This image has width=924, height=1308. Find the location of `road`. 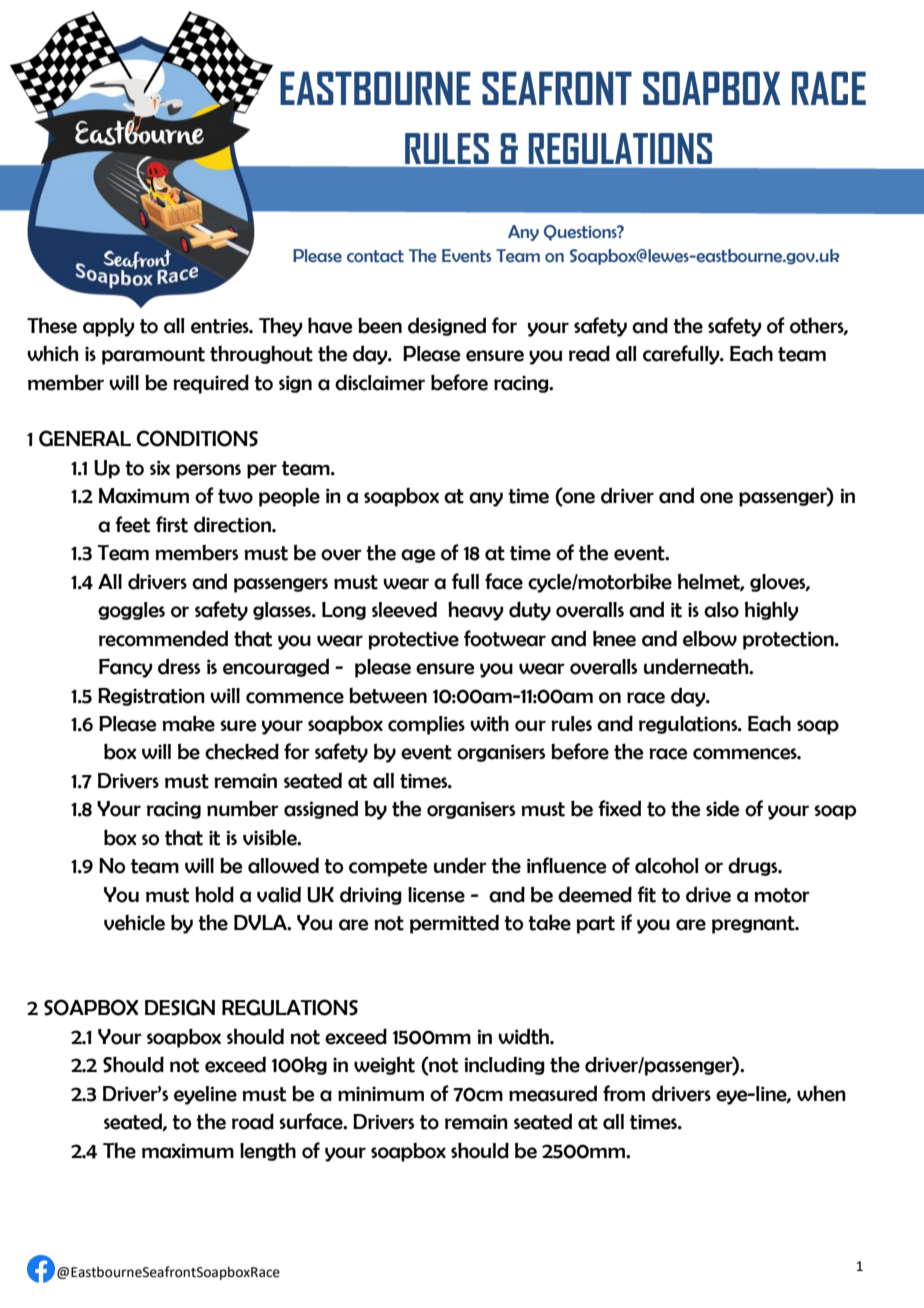

road is located at coordinates (253, 1121).
